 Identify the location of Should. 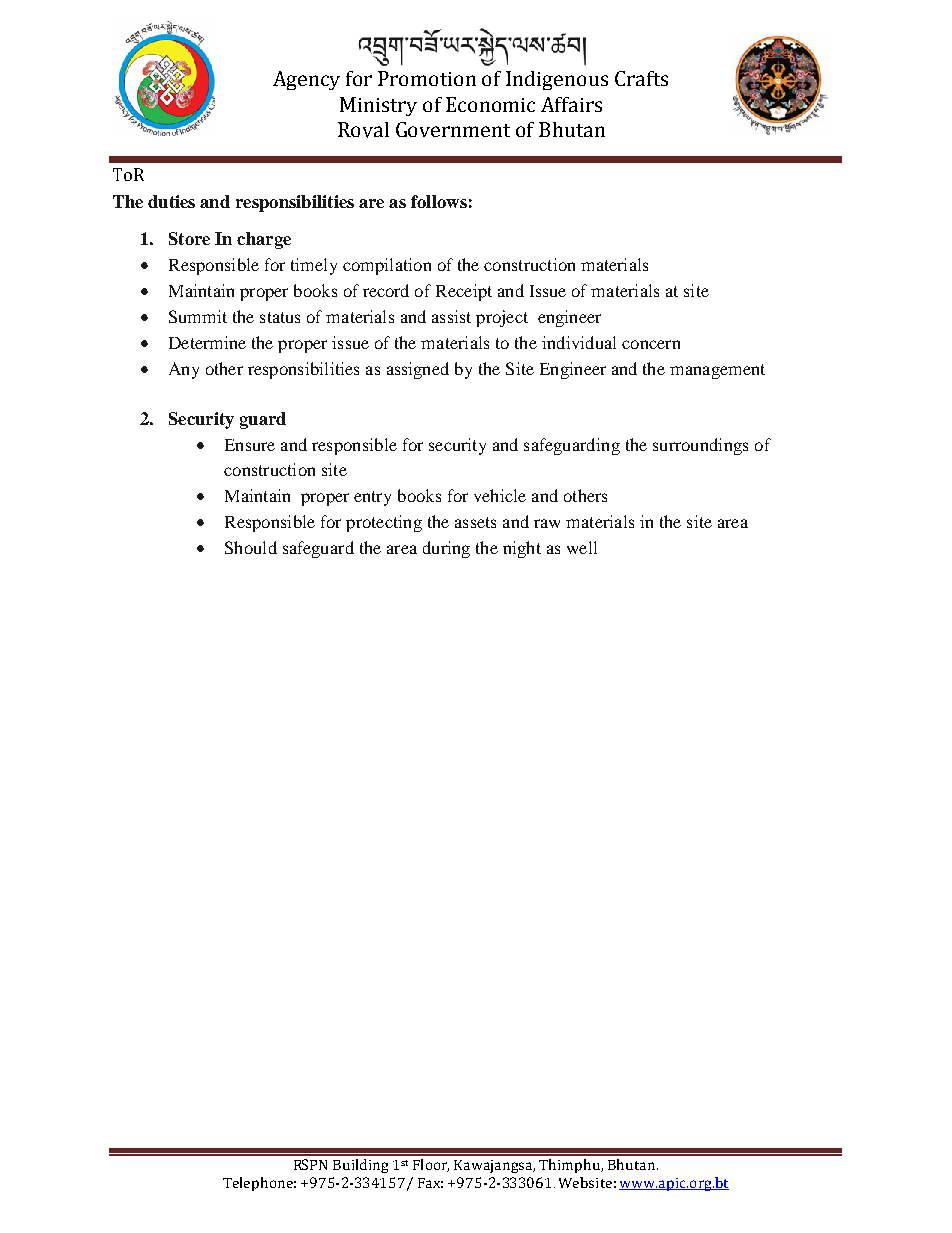
(251, 547).
